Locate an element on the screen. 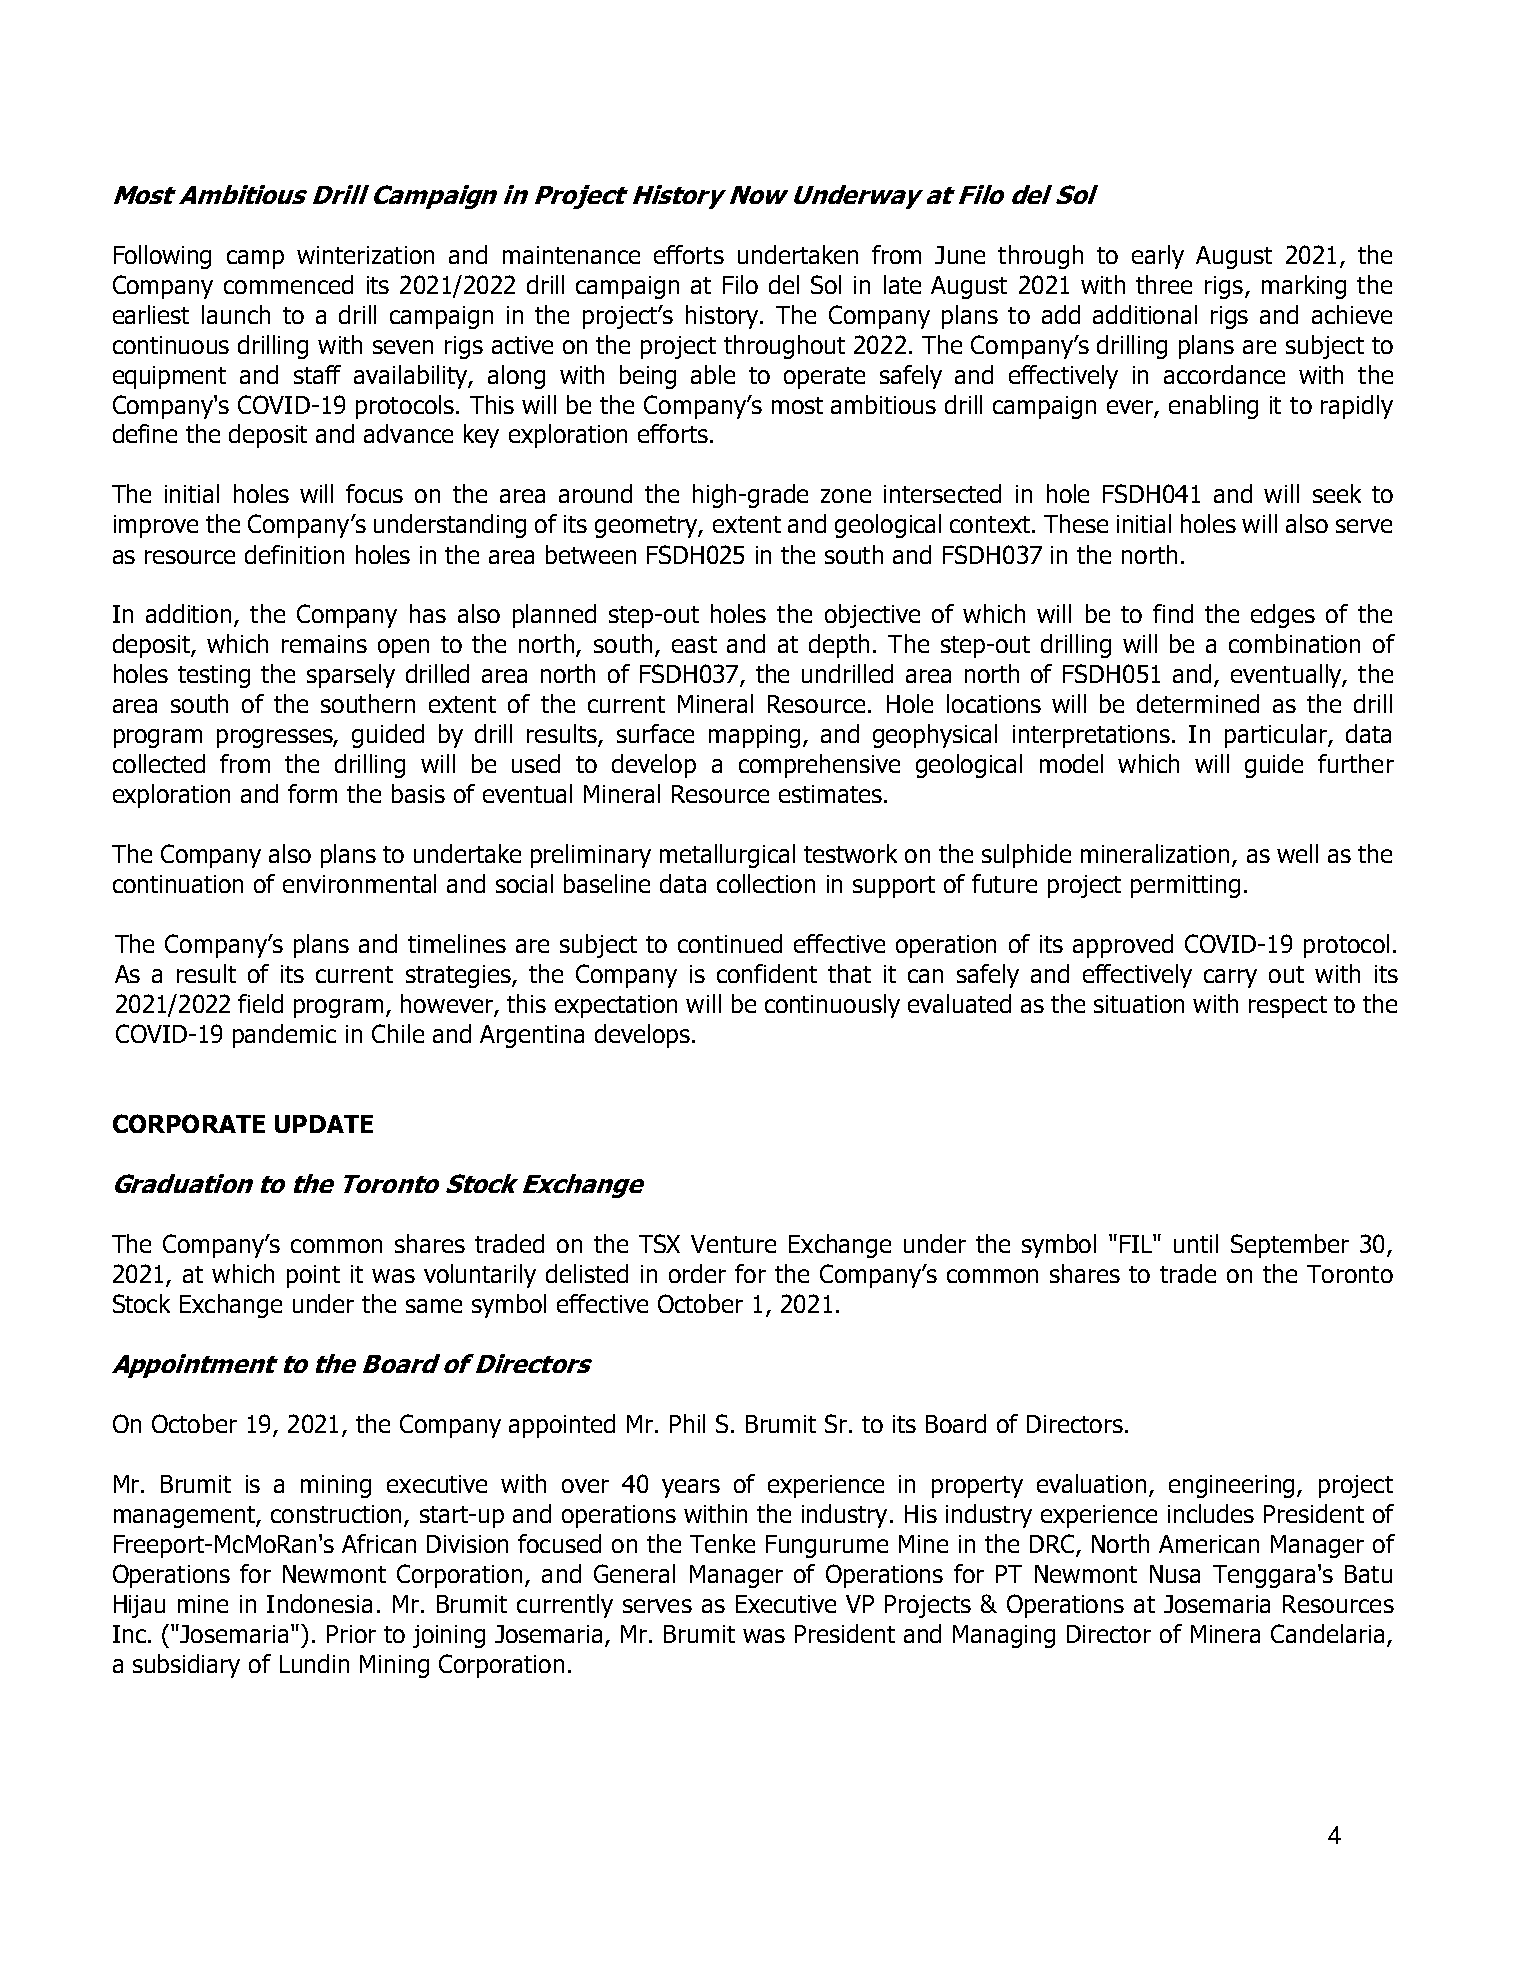 The image size is (1520, 1967). field is located at coordinates (260, 1003).
